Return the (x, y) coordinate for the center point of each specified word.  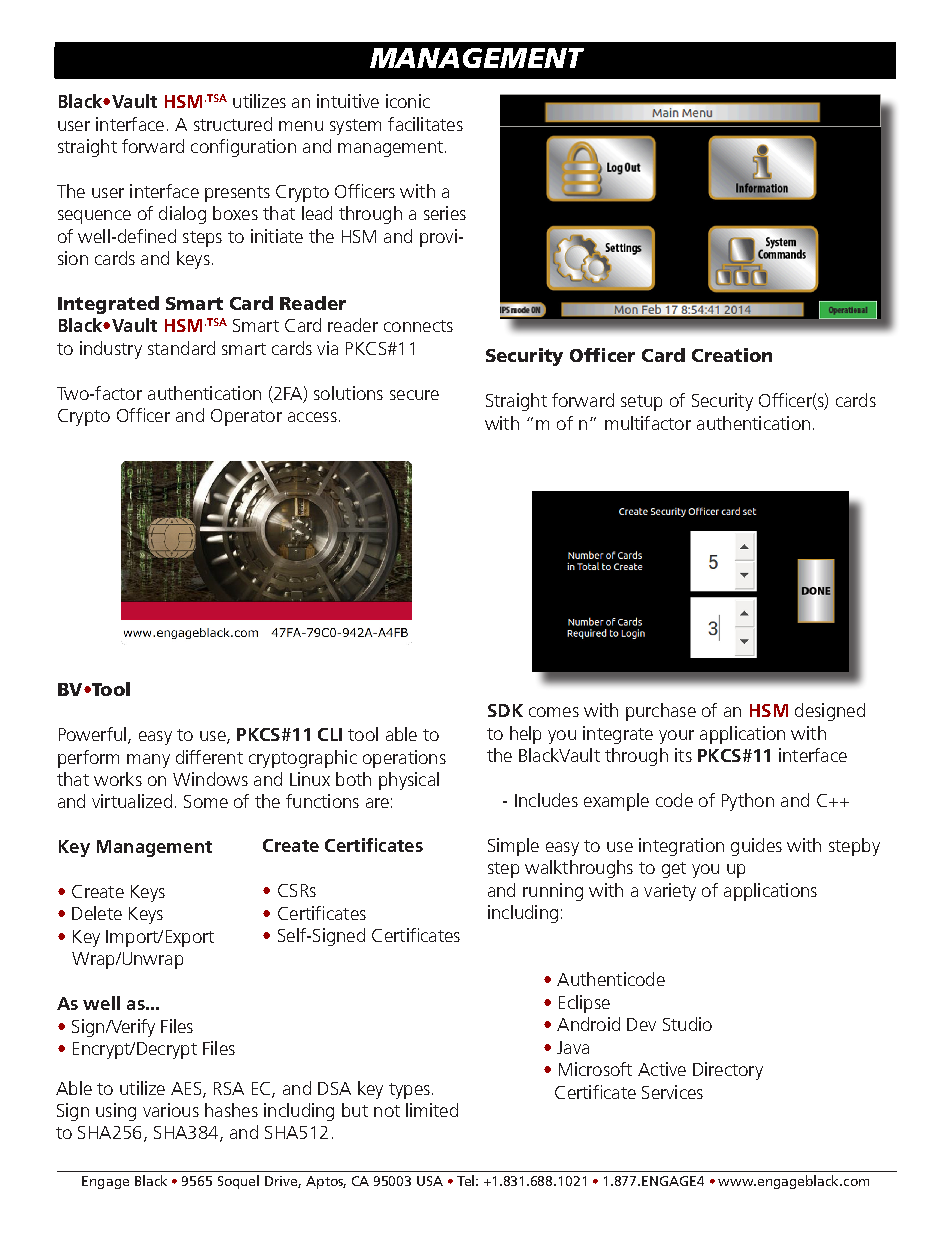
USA (430, 1181)
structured (233, 124)
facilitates (425, 124)
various (171, 1110)
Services (672, 1092)
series (445, 213)
